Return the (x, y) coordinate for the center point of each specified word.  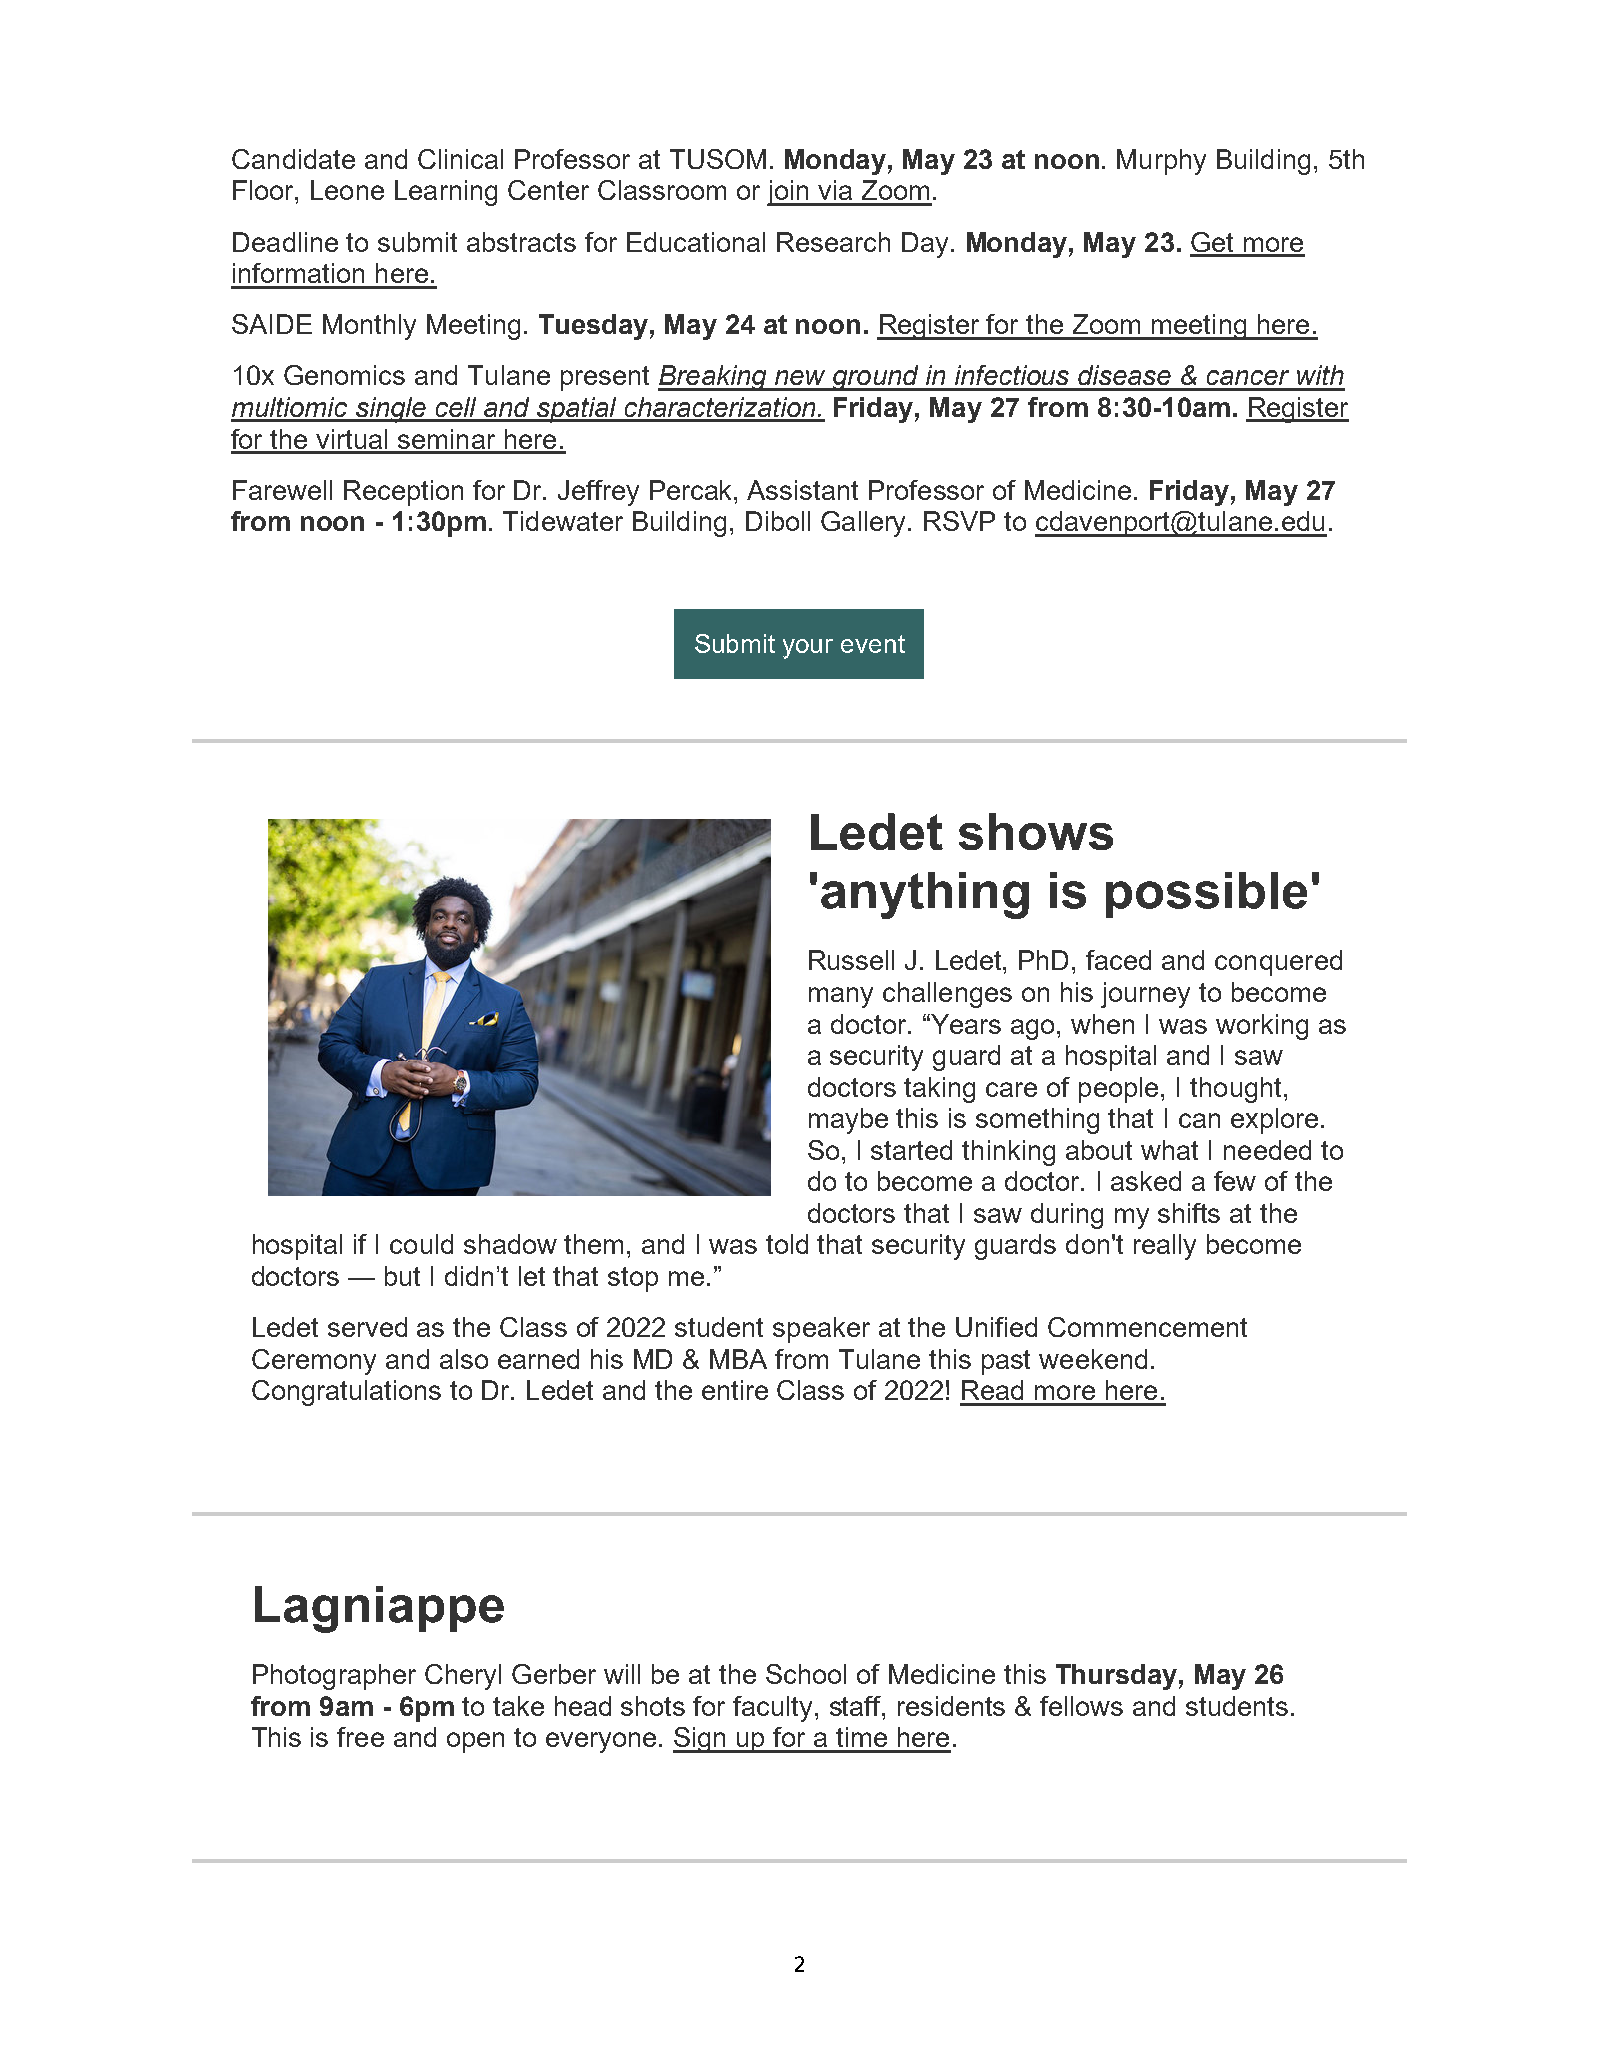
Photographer (334, 1677)
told (787, 1244)
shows (1036, 831)
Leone (347, 190)
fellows (1081, 1706)
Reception (403, 493)
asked (1146, 1181)
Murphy (1161, 162)
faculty (774, 1709)
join (789, 193)
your (808, 649)
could (421, 1244)
